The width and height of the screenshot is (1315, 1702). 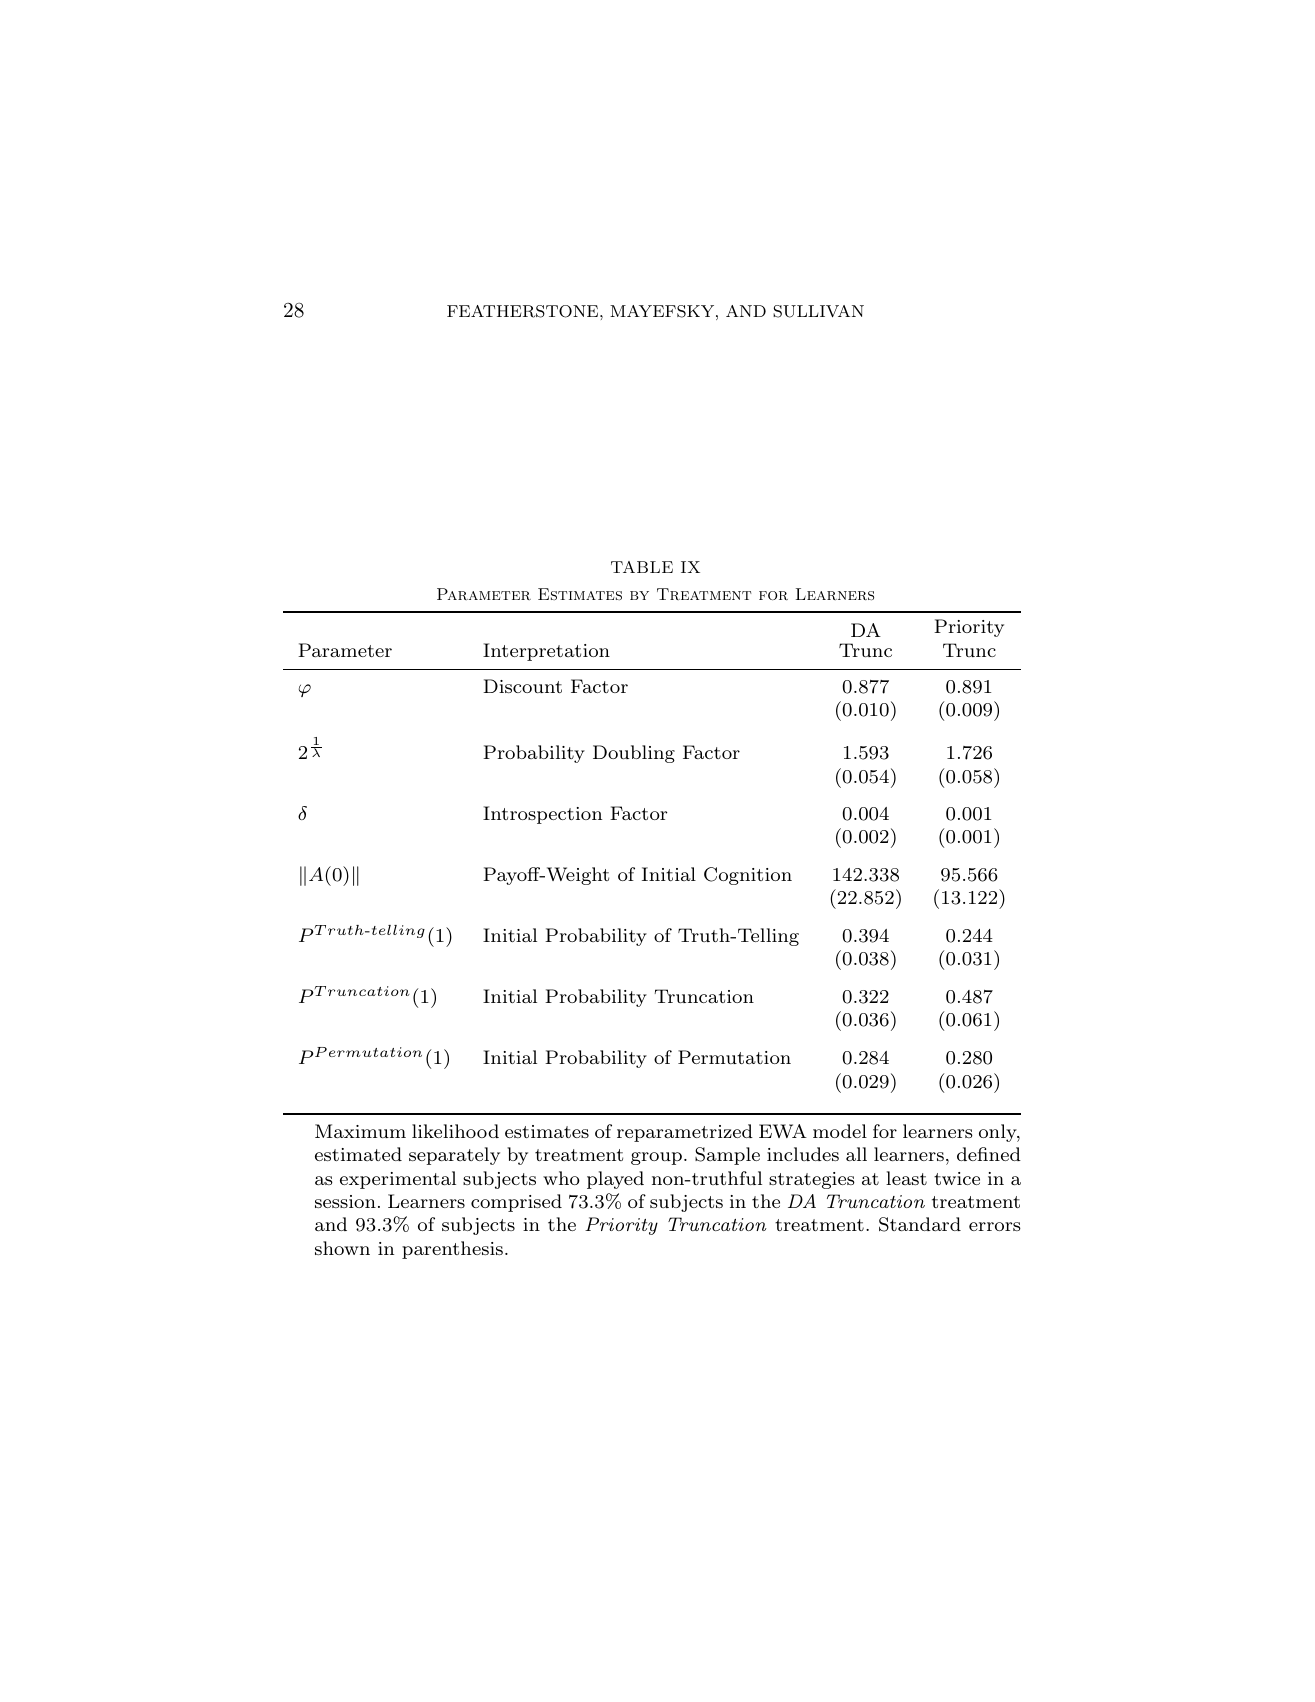 What do you see at coordinates (542, 815) in the screenshot?
I see `Introspection` at bounding box center [542, 815].
